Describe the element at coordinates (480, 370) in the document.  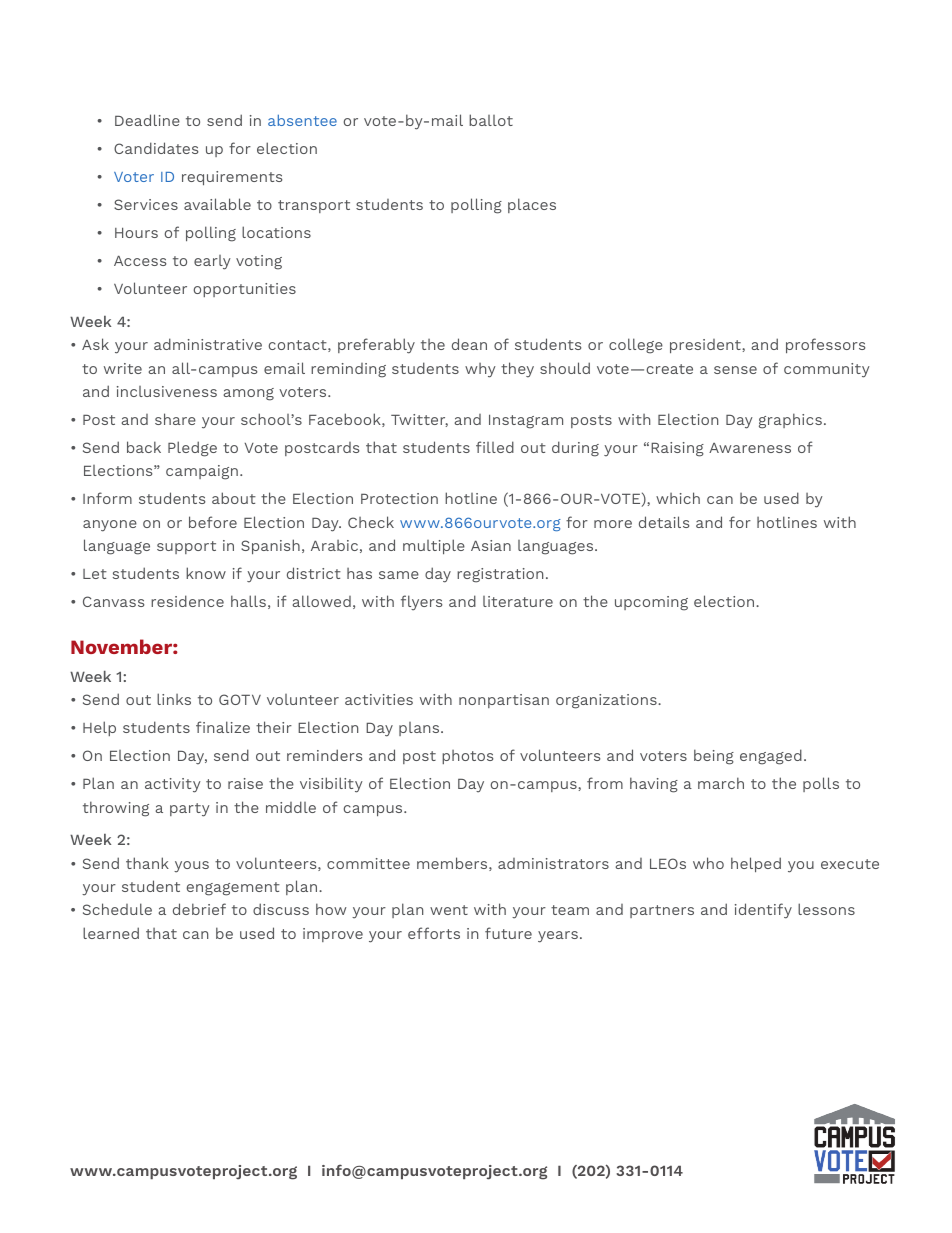
I see `why` at that location.
